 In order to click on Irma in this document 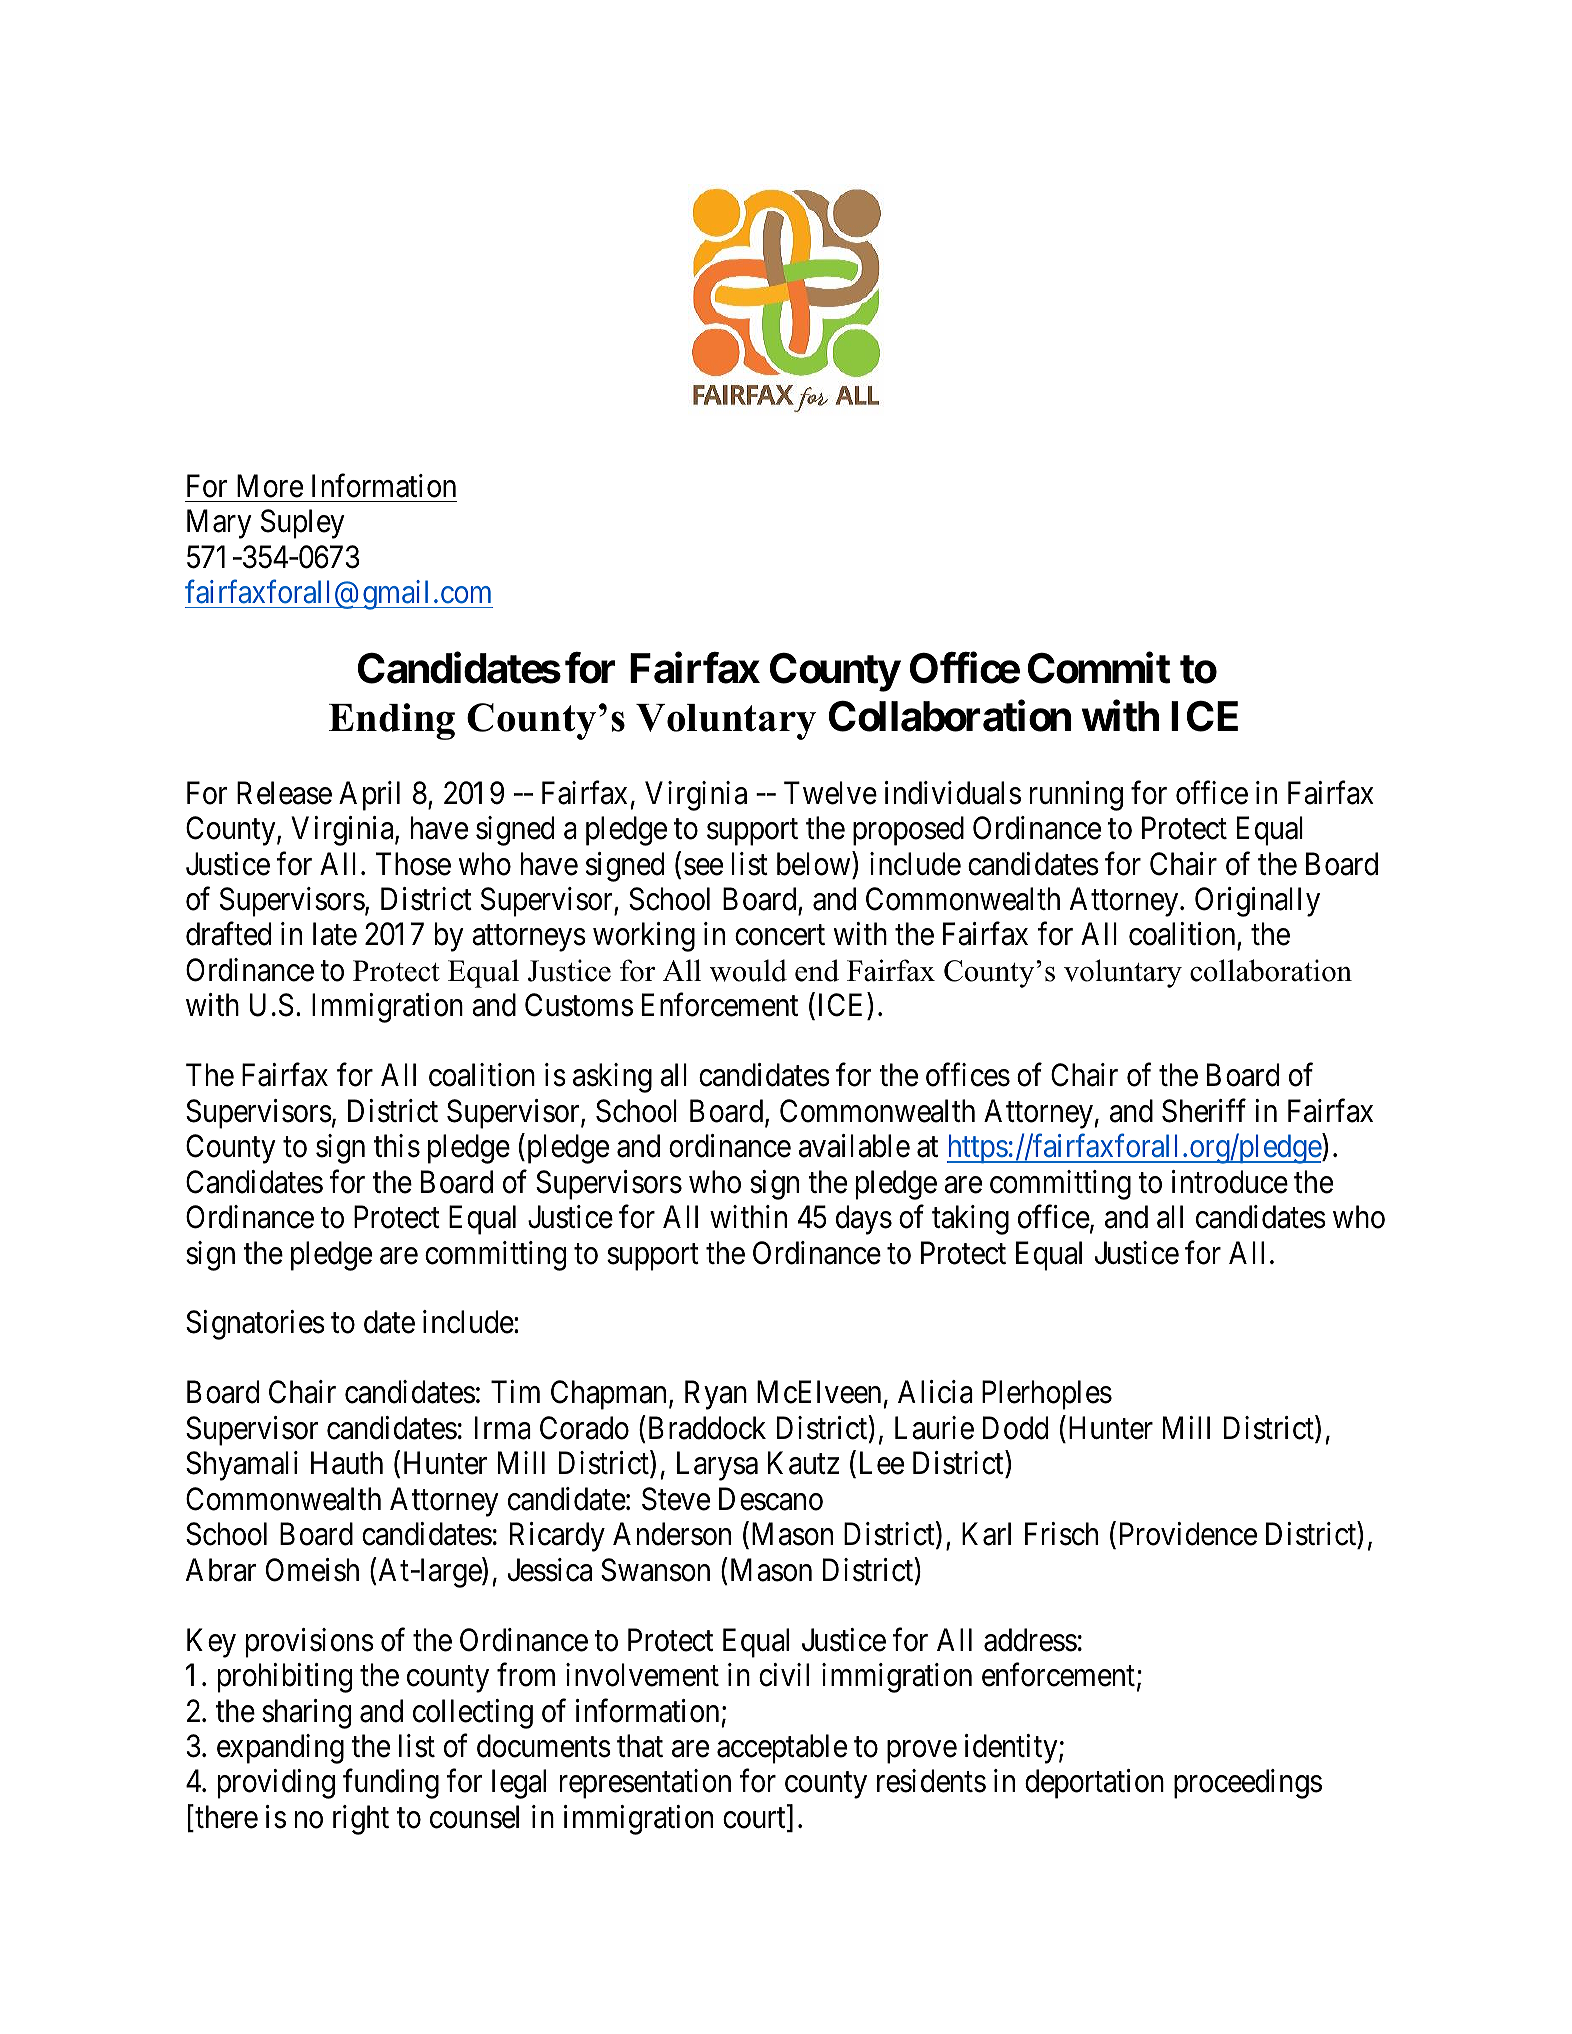, I will do `click(503, 1428)`.
